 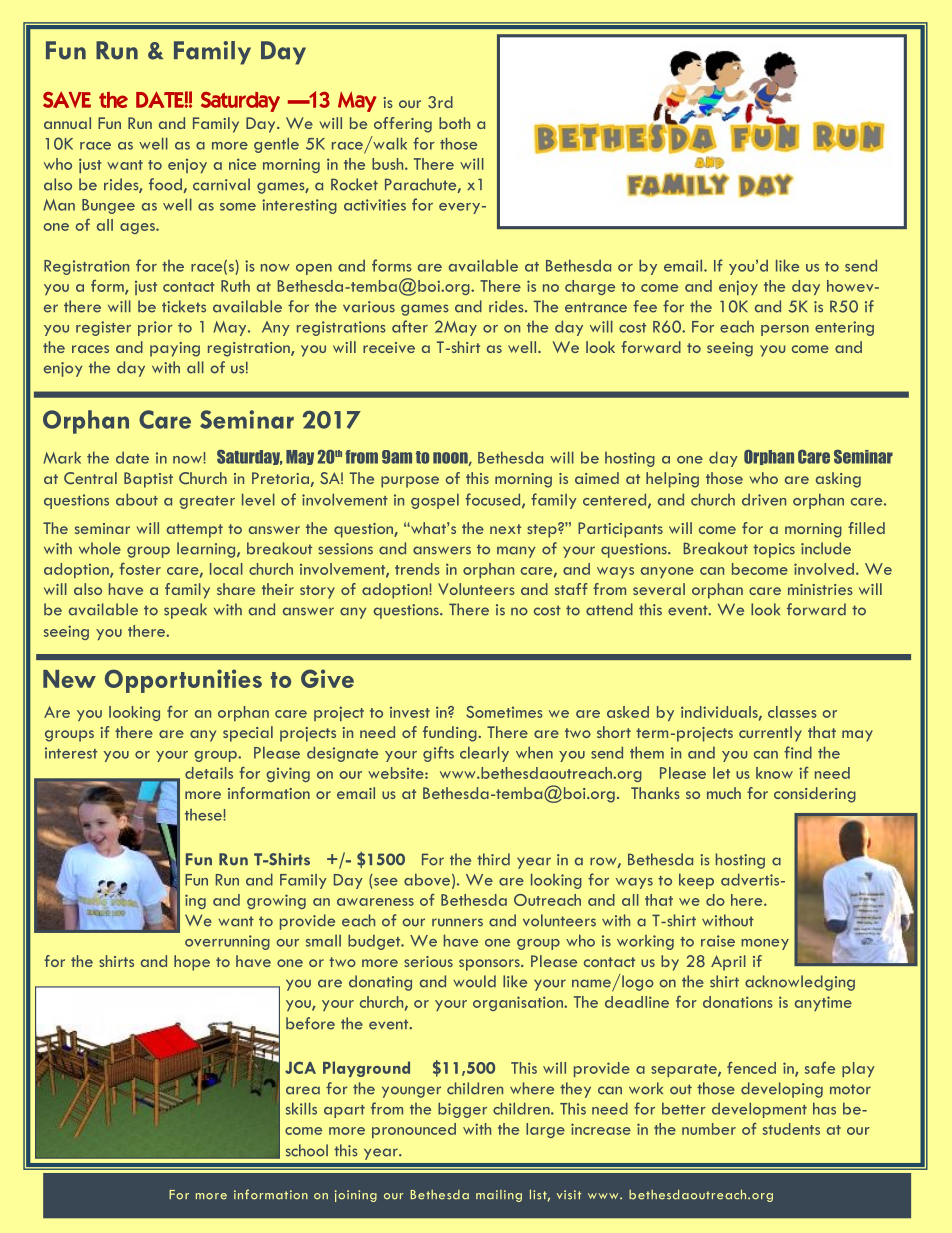 I want to click on clearly, so click(x=484, y=754).
